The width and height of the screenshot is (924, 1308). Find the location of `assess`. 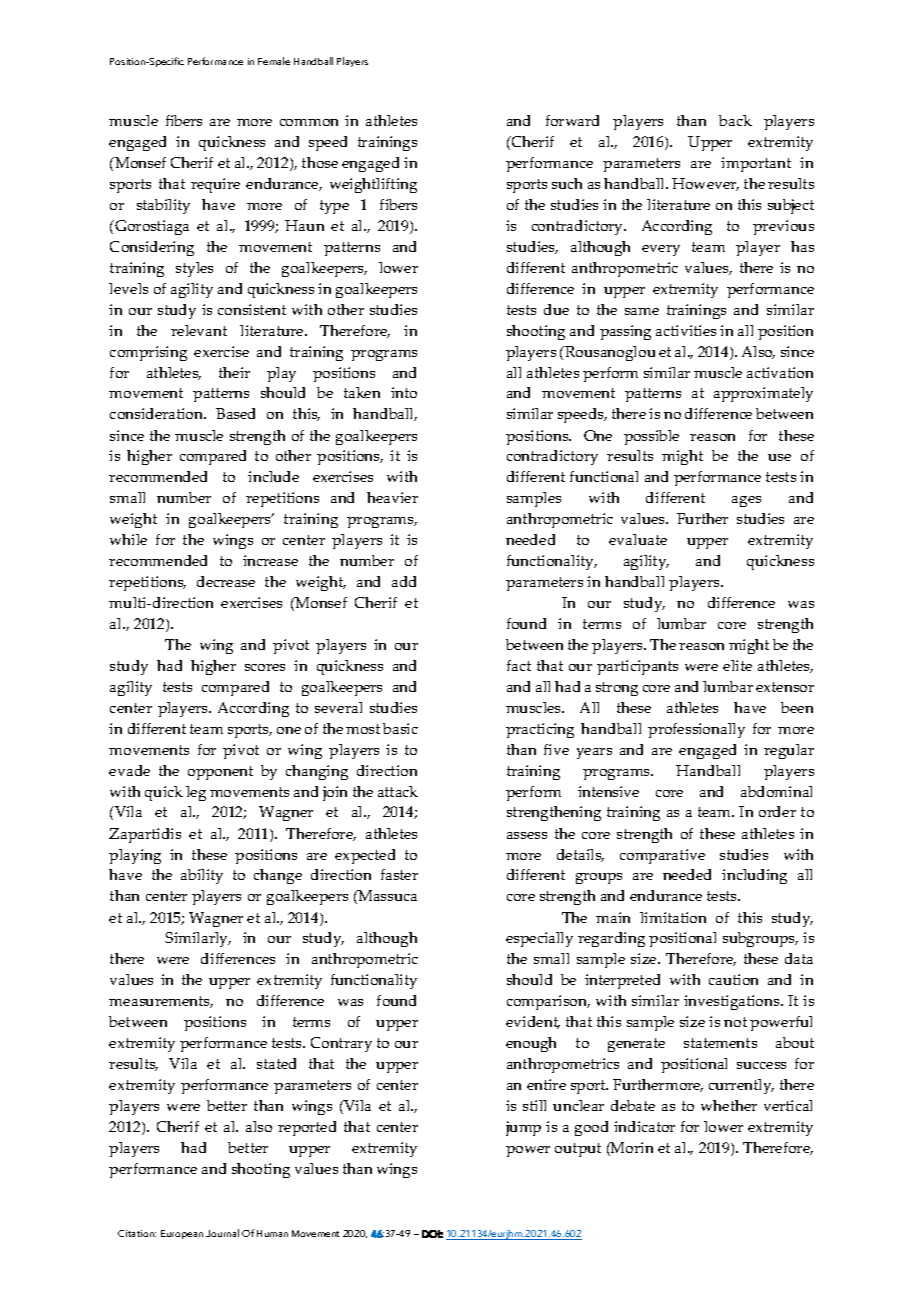

assess is located at coordinates (527, 835).
